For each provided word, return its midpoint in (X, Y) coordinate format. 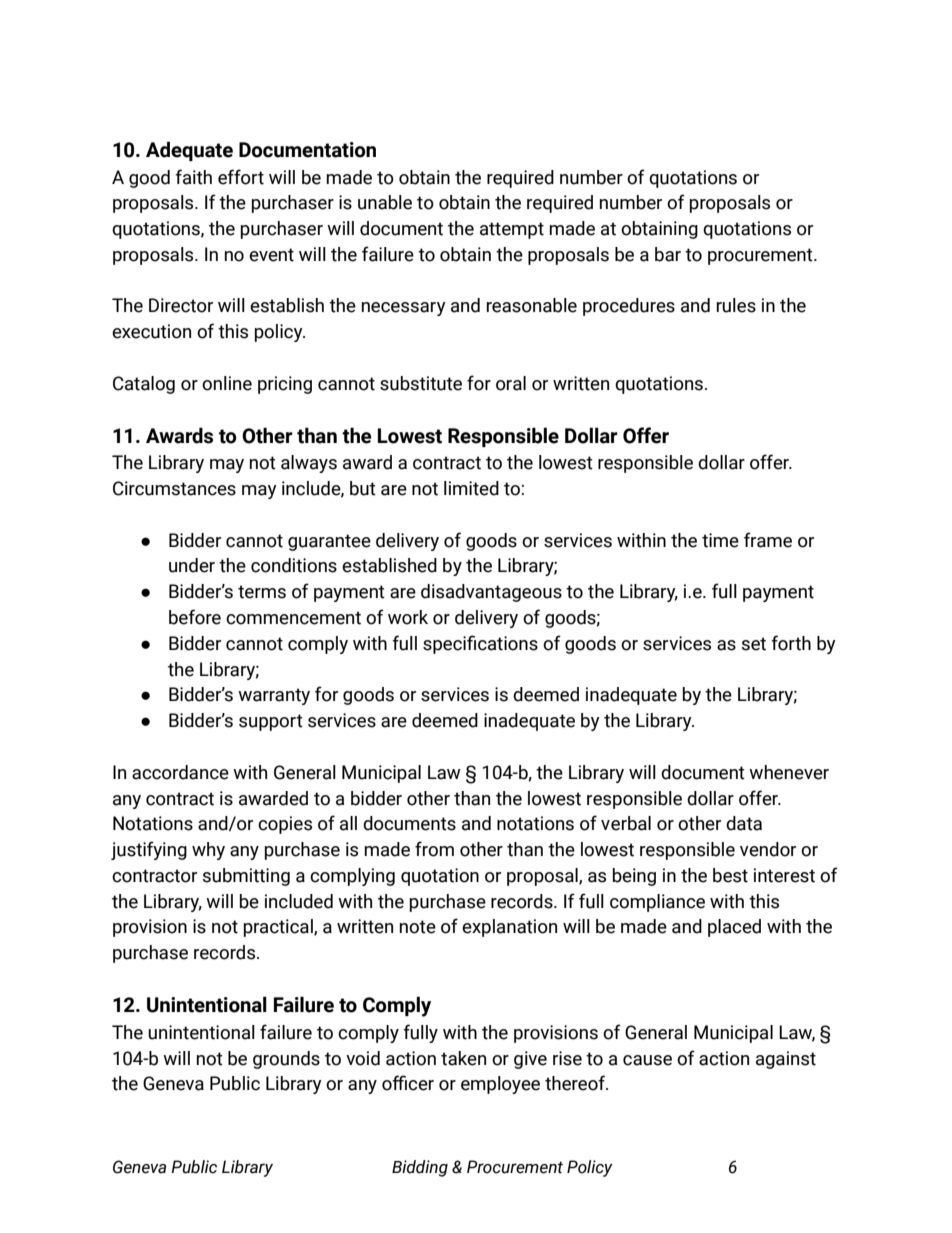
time (720, 540)
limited (471, 488)
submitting (246, 877)
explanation (509, 928)
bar (668, 254)
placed (734, 928)
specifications (480, 644)
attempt (512, 230)
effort (241, 177)
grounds (286, 1060)
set (754, 644)
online (227, 383)
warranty (274, 696)
